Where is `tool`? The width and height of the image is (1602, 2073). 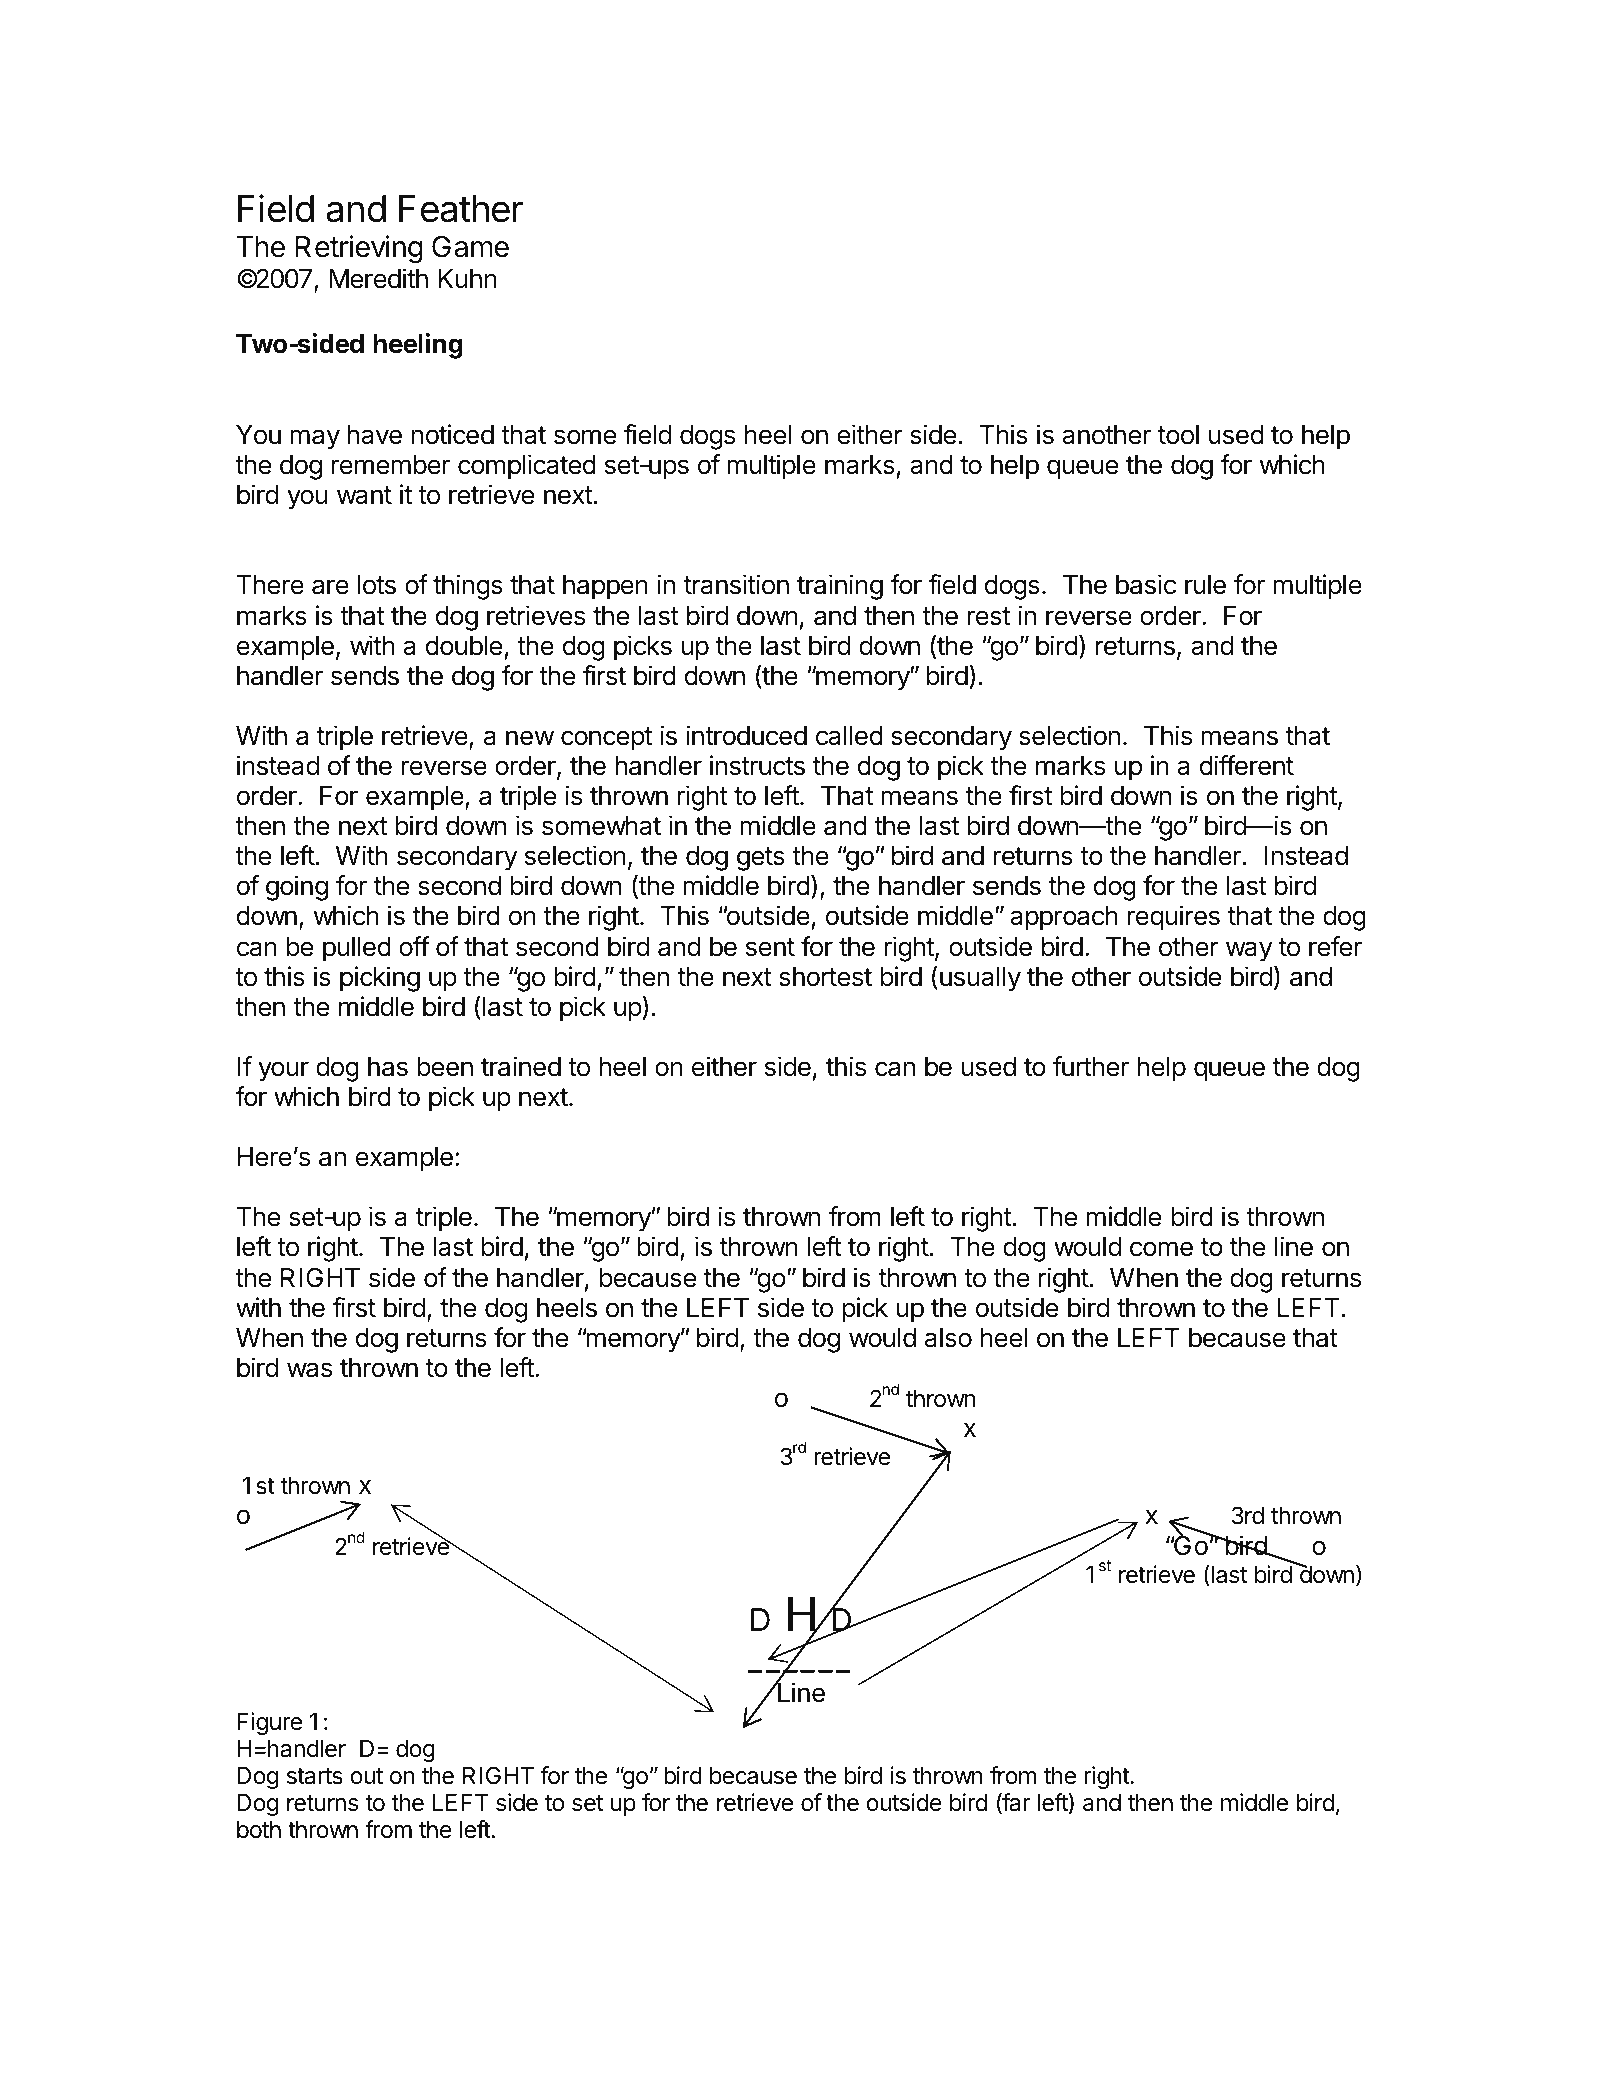
tool is located at coordinates (1178, 435).
